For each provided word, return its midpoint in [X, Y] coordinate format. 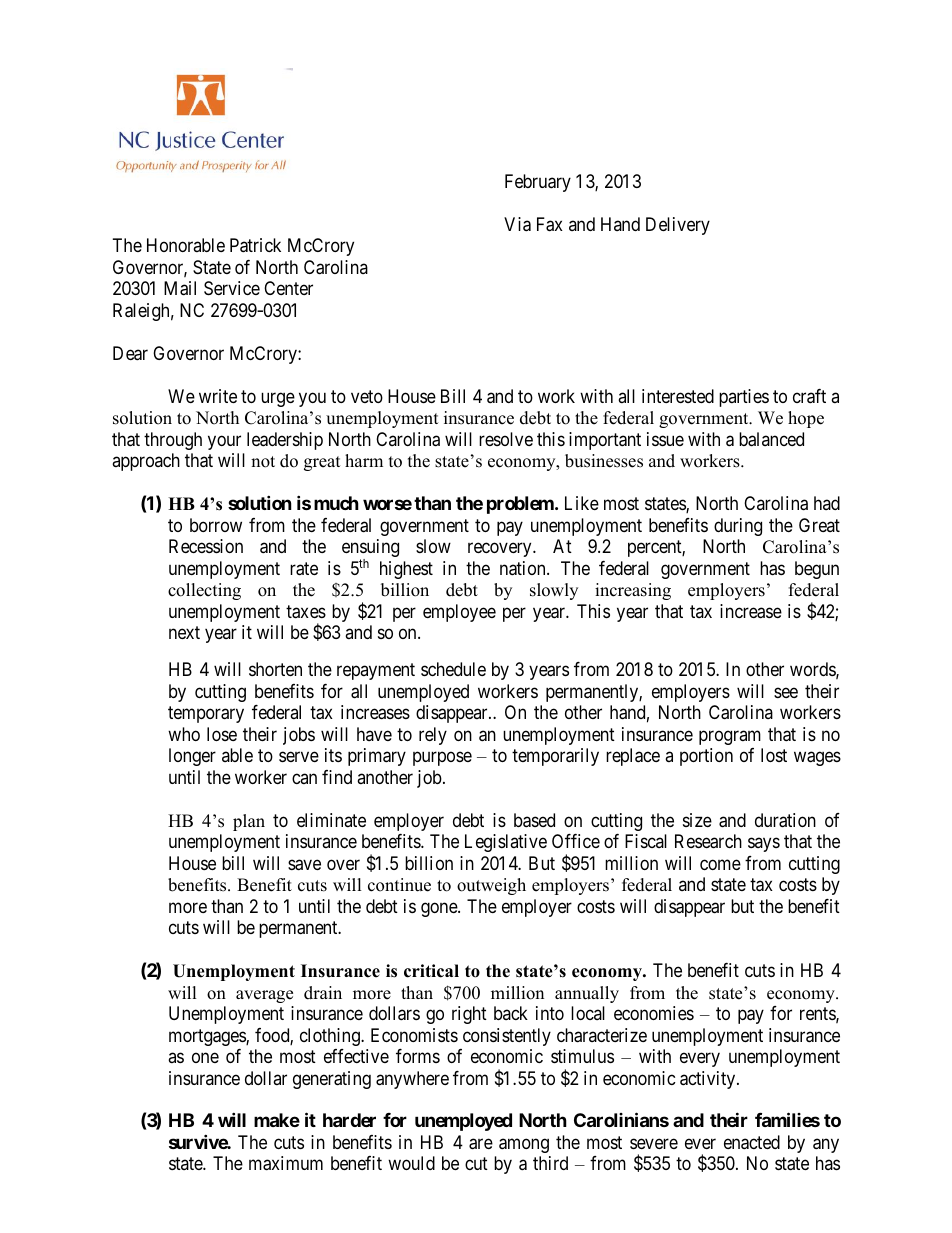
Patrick [255, 245]
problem [521, 505]
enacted [752, 1142]
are [481, 1144]
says [764, 845]
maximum [286, 1163]
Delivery [678, 226]
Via [517, 224]
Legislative [506, 843]
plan [249, 822]
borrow [216, 525]
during [738, 527]
